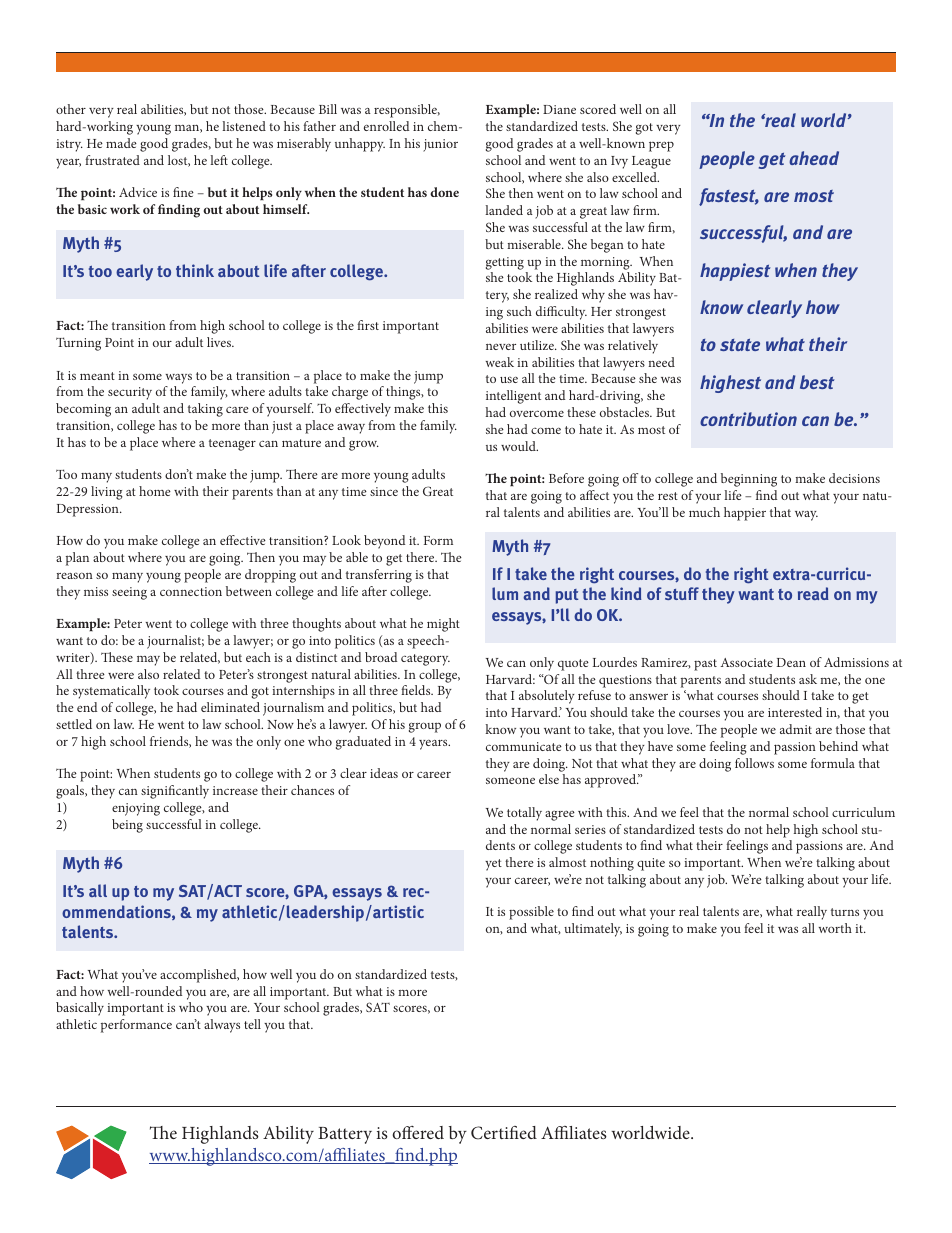  I want to click on might, so click(443, 625).
